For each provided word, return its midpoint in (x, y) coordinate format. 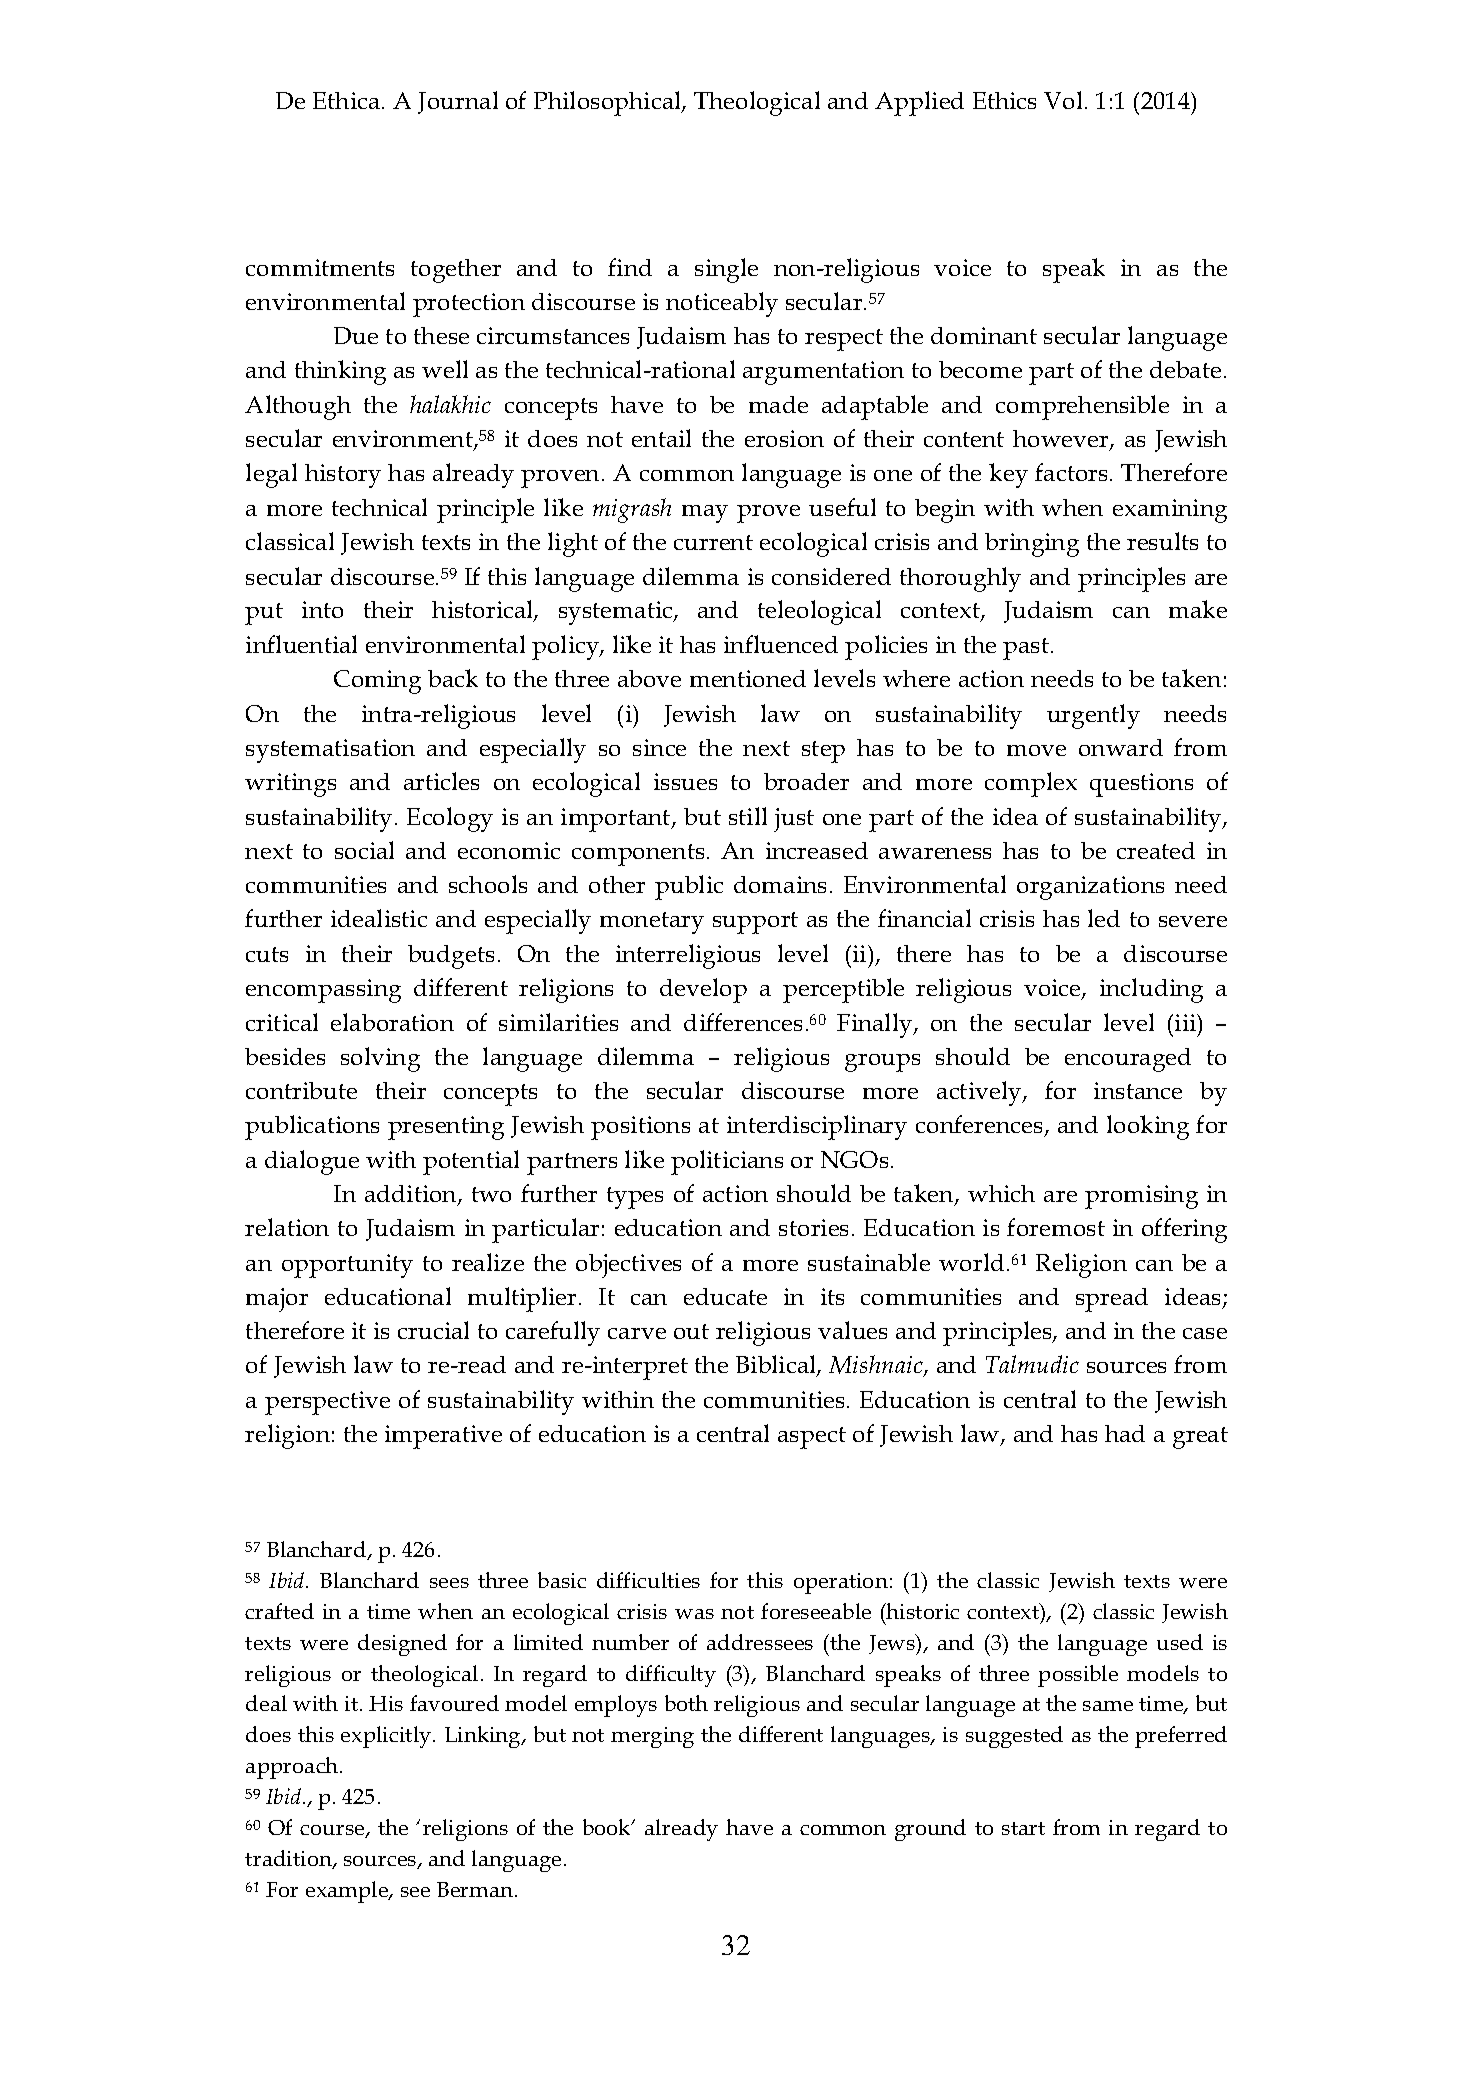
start (1023, 1828)
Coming (377, 682)
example (348, 1892)
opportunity (347, 1266)
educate (725, 1296)
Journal (458, 102)
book (608, 1827)
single (726, 270)
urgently (1093, 716)
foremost (1056, 1227)
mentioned (748, 678)
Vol (1063, 100)
